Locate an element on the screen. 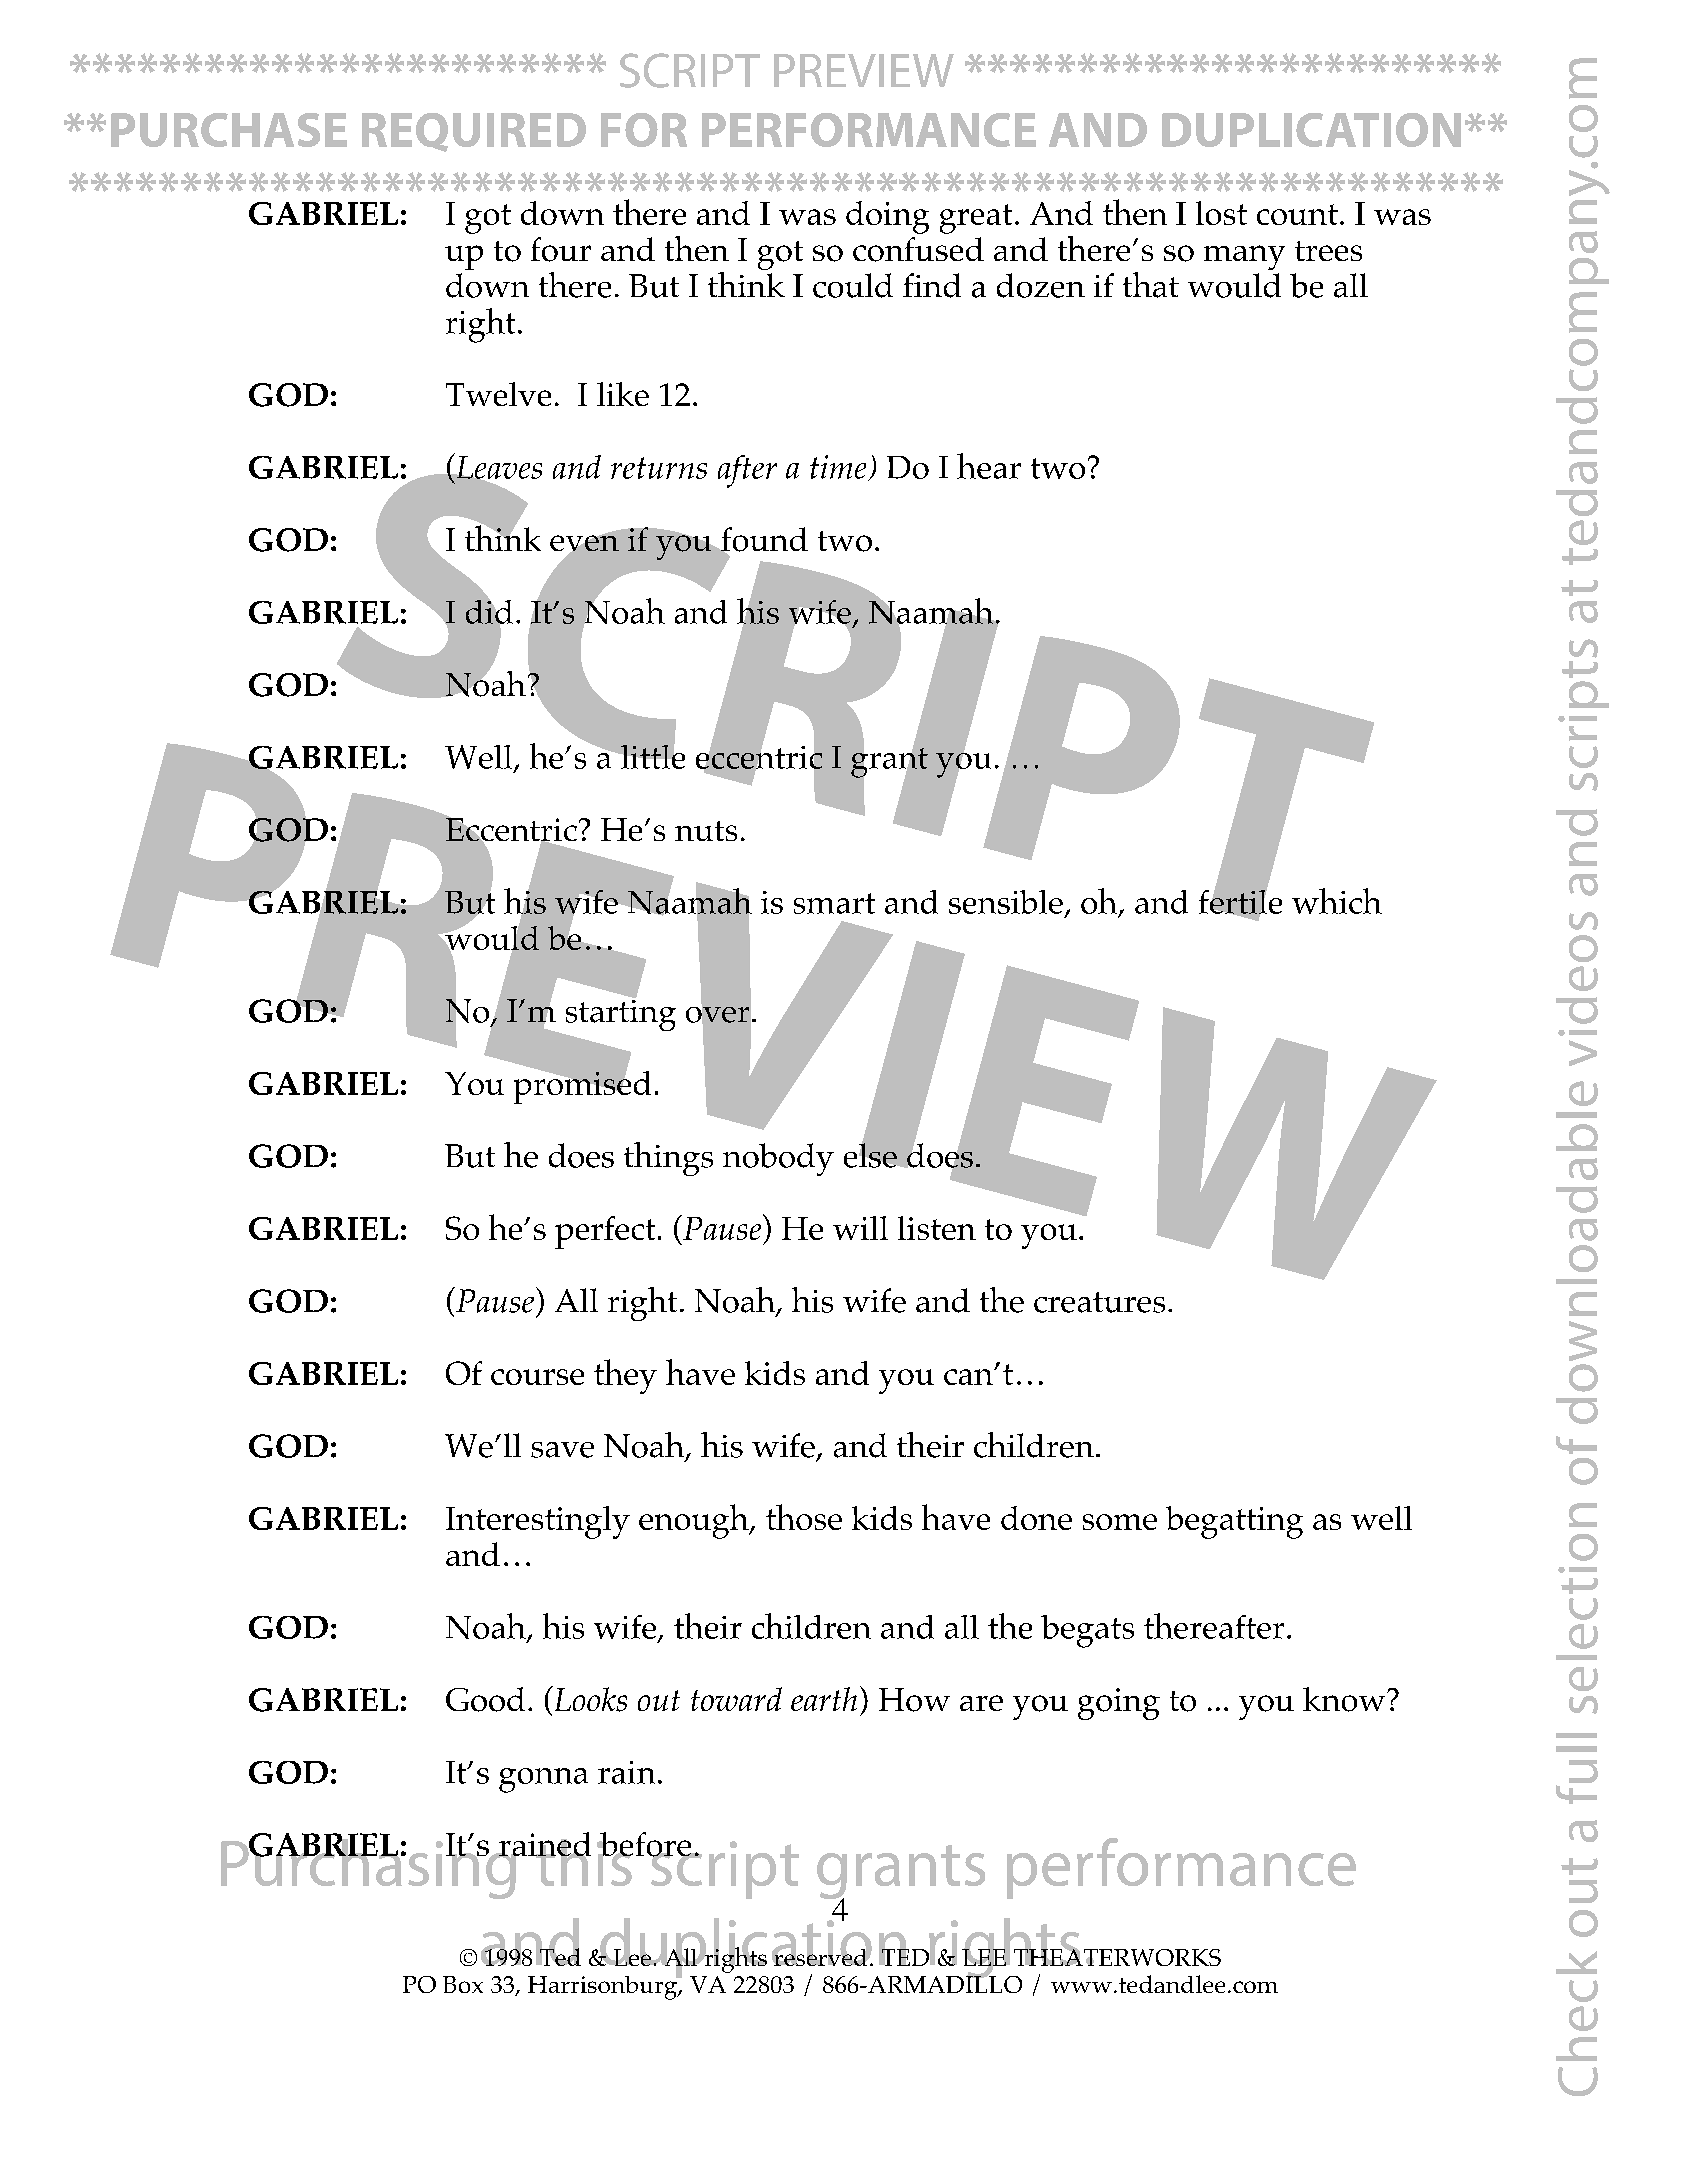 This screenshot has width=1681, height=2175. Purchasing is located at coordinates (369, 1867).
